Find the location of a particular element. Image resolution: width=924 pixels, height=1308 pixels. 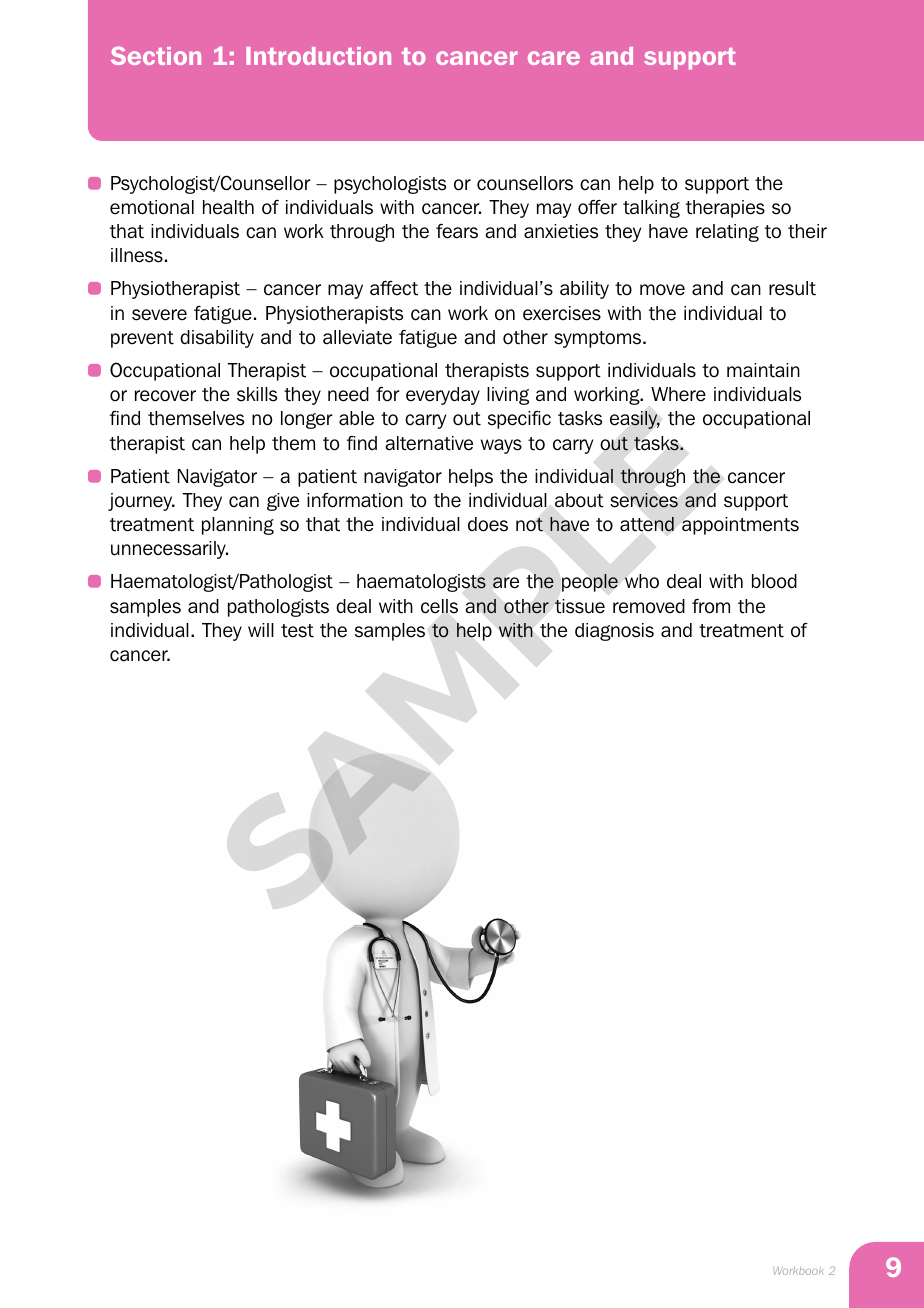

ways is located at coordinates (501, 446).
